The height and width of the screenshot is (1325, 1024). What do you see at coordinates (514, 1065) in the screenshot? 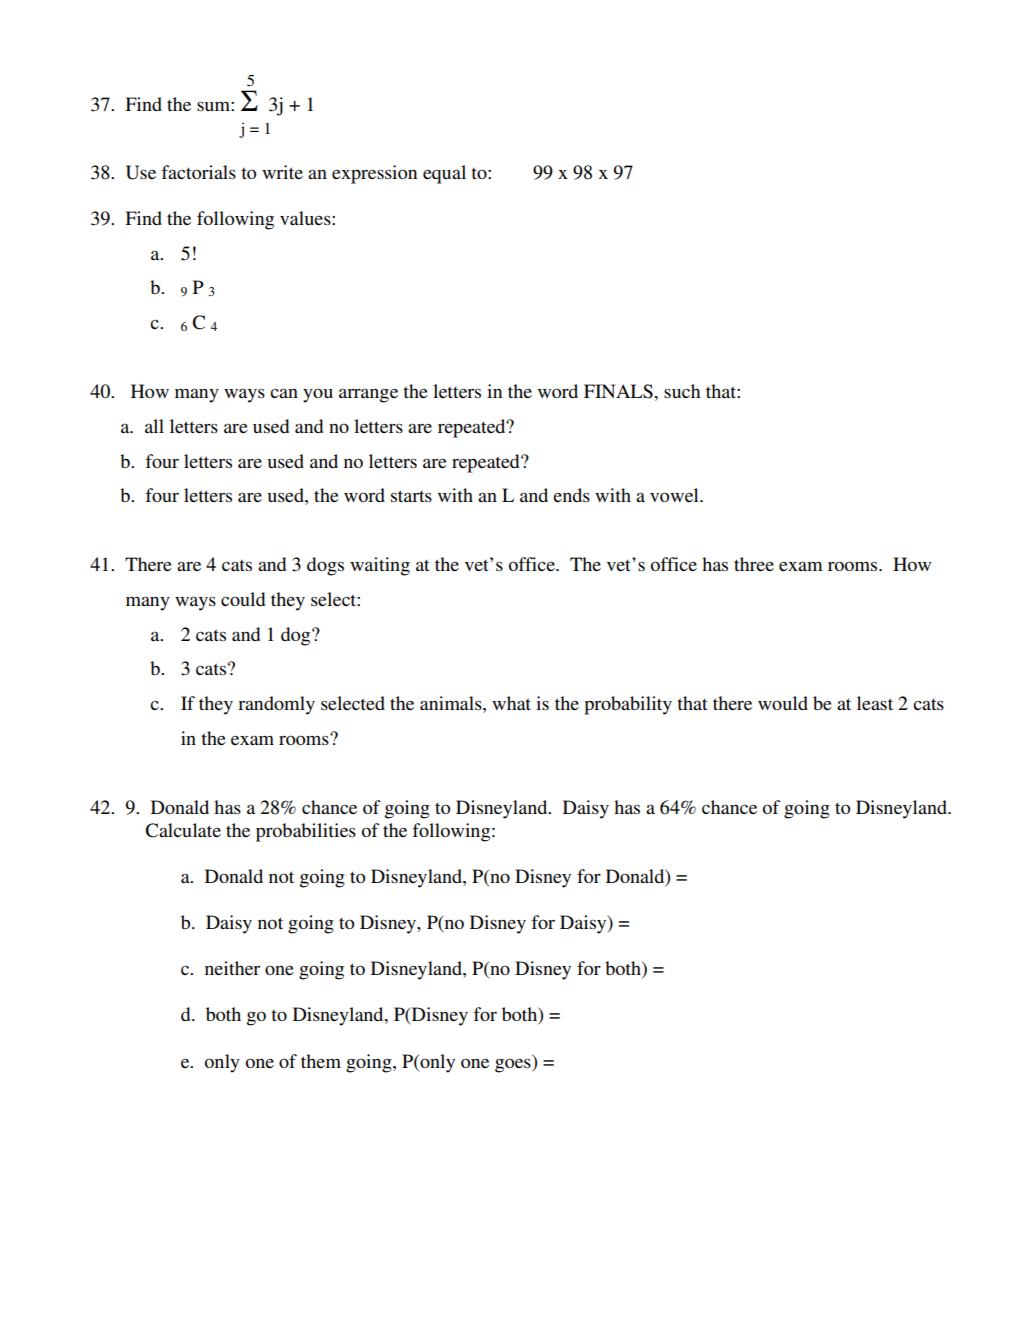
I see `goes` at bounding box center [514, 1065].
